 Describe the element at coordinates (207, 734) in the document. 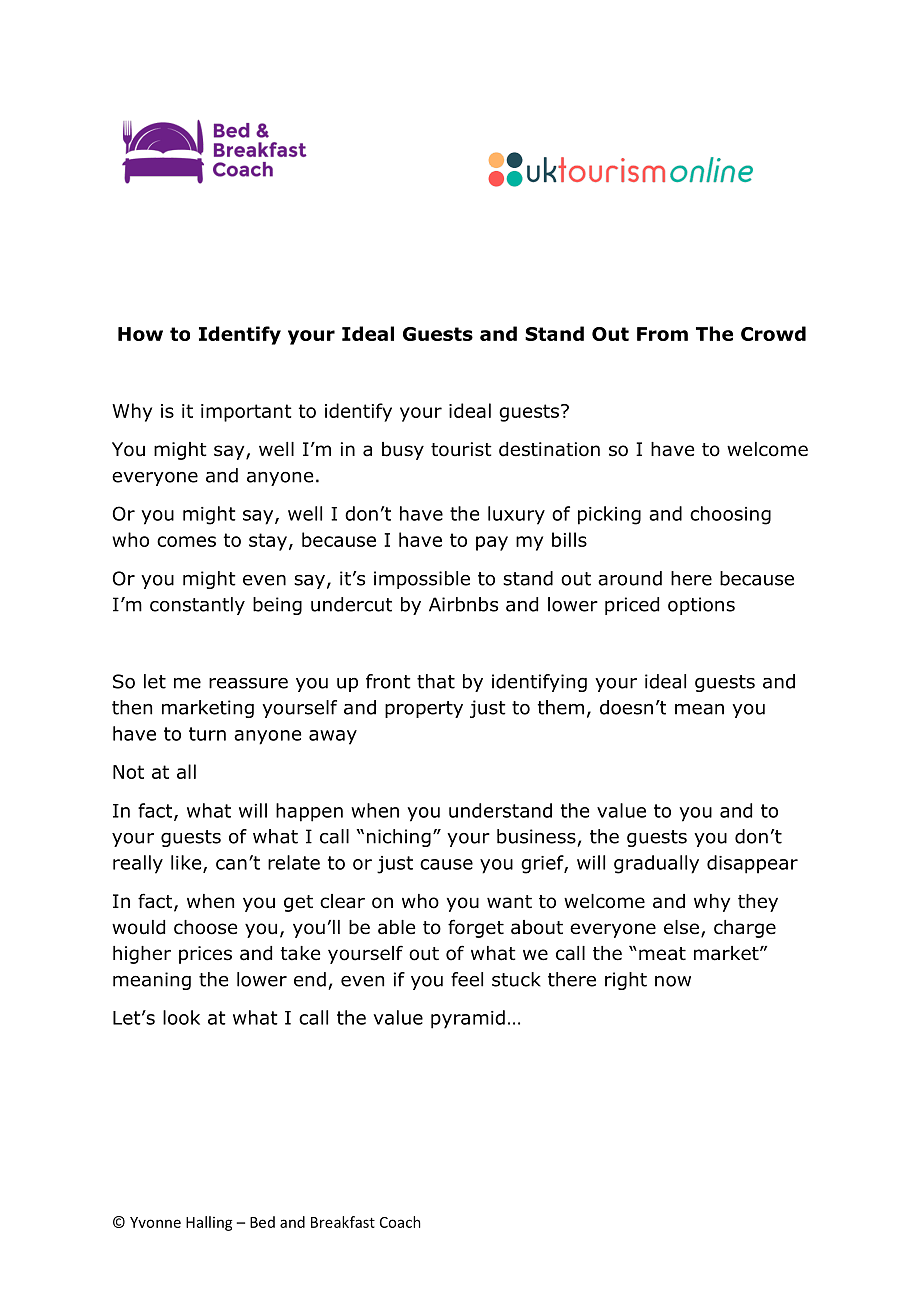

I see `turn` at that location.
